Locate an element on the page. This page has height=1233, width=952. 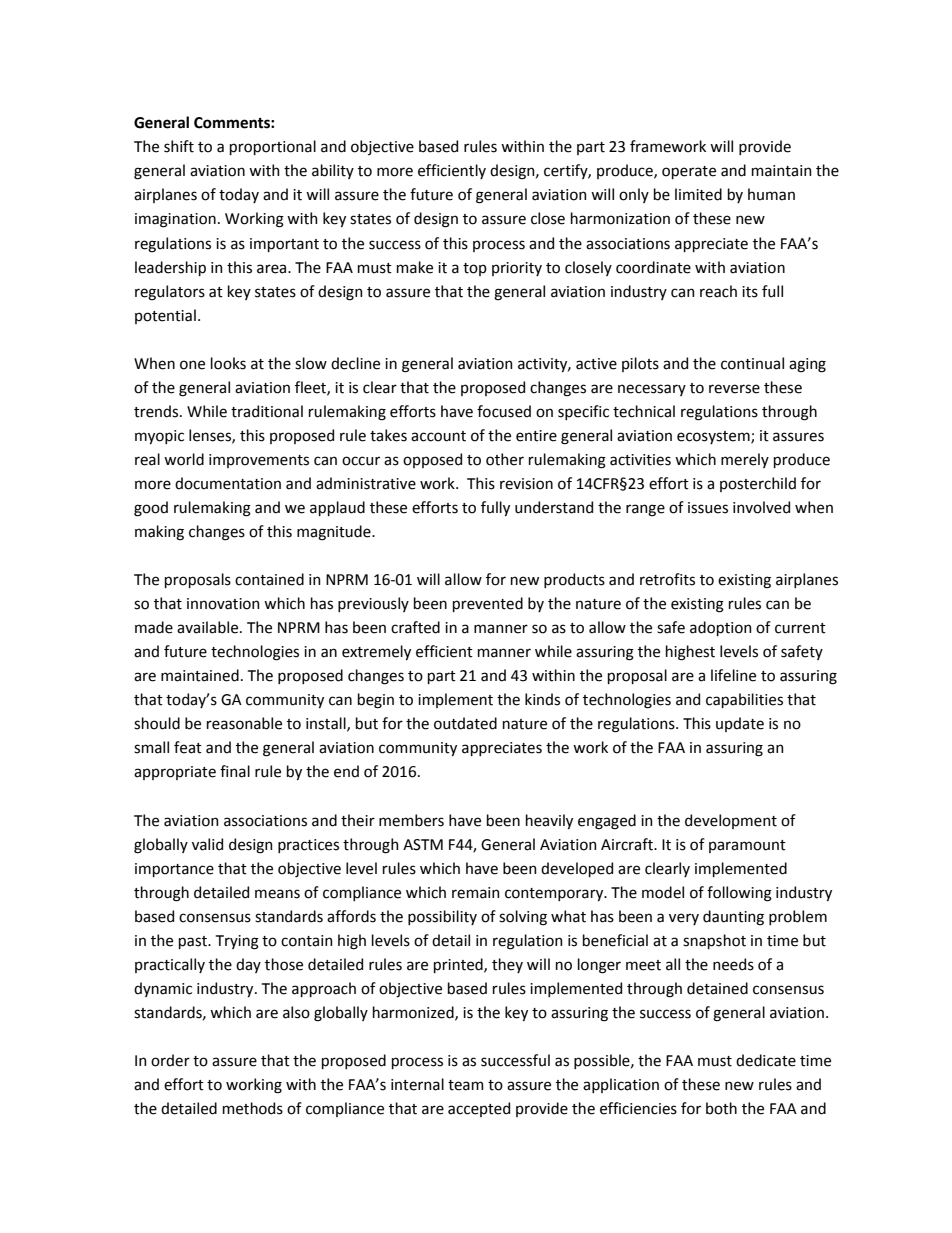
merely is located at coordinates (745, 460).
